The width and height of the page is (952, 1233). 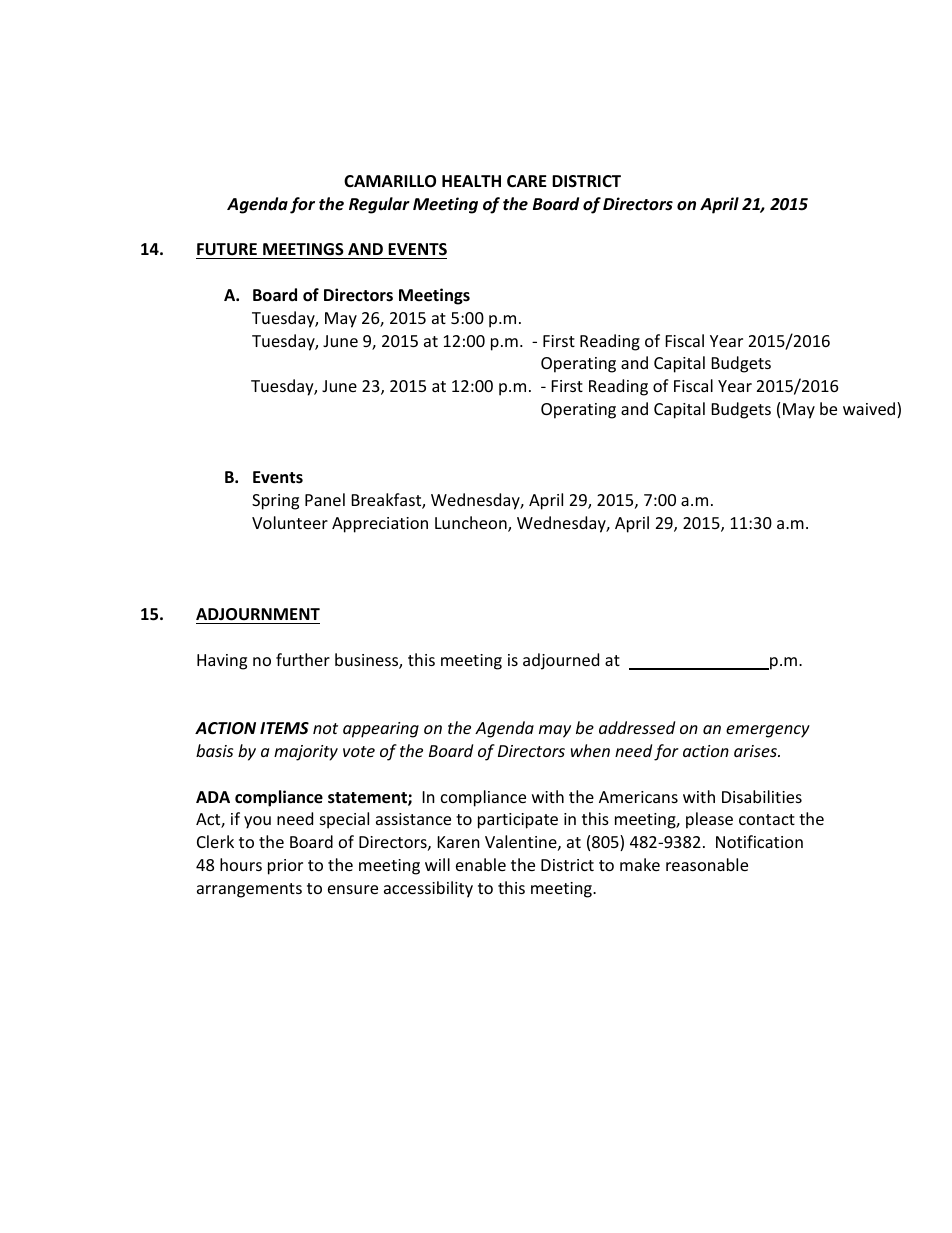 I want to click on Regular, so click(x=379, y=205).
